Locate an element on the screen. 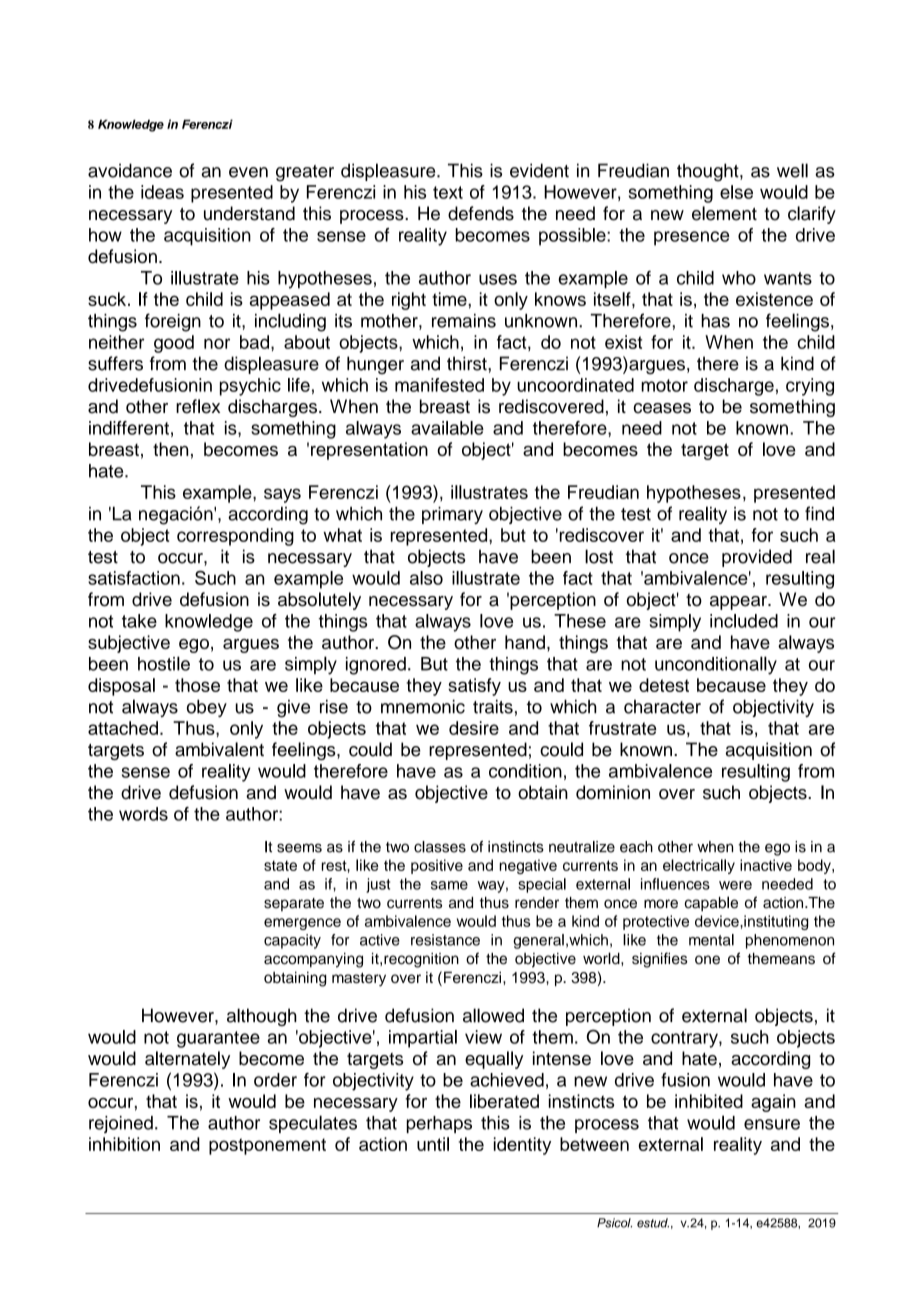 This screenshot has width=924, height=1308. corresponding is located at coordinates (235, 537).
